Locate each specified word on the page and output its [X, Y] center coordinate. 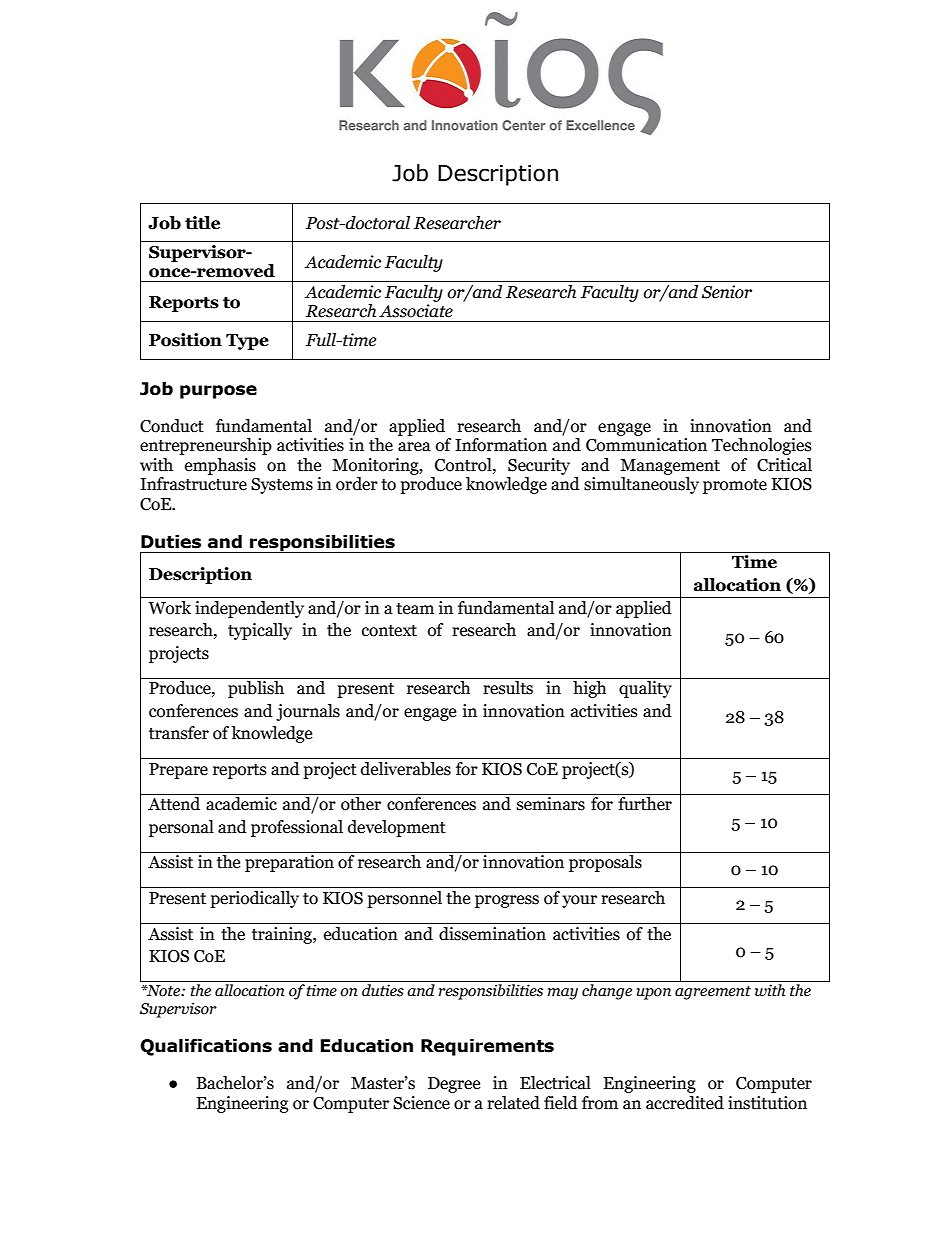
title [202, 223]
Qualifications [206, 1047]
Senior [727, 292]
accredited [685, 1103]
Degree [454, 1085]
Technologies [762, 446]
